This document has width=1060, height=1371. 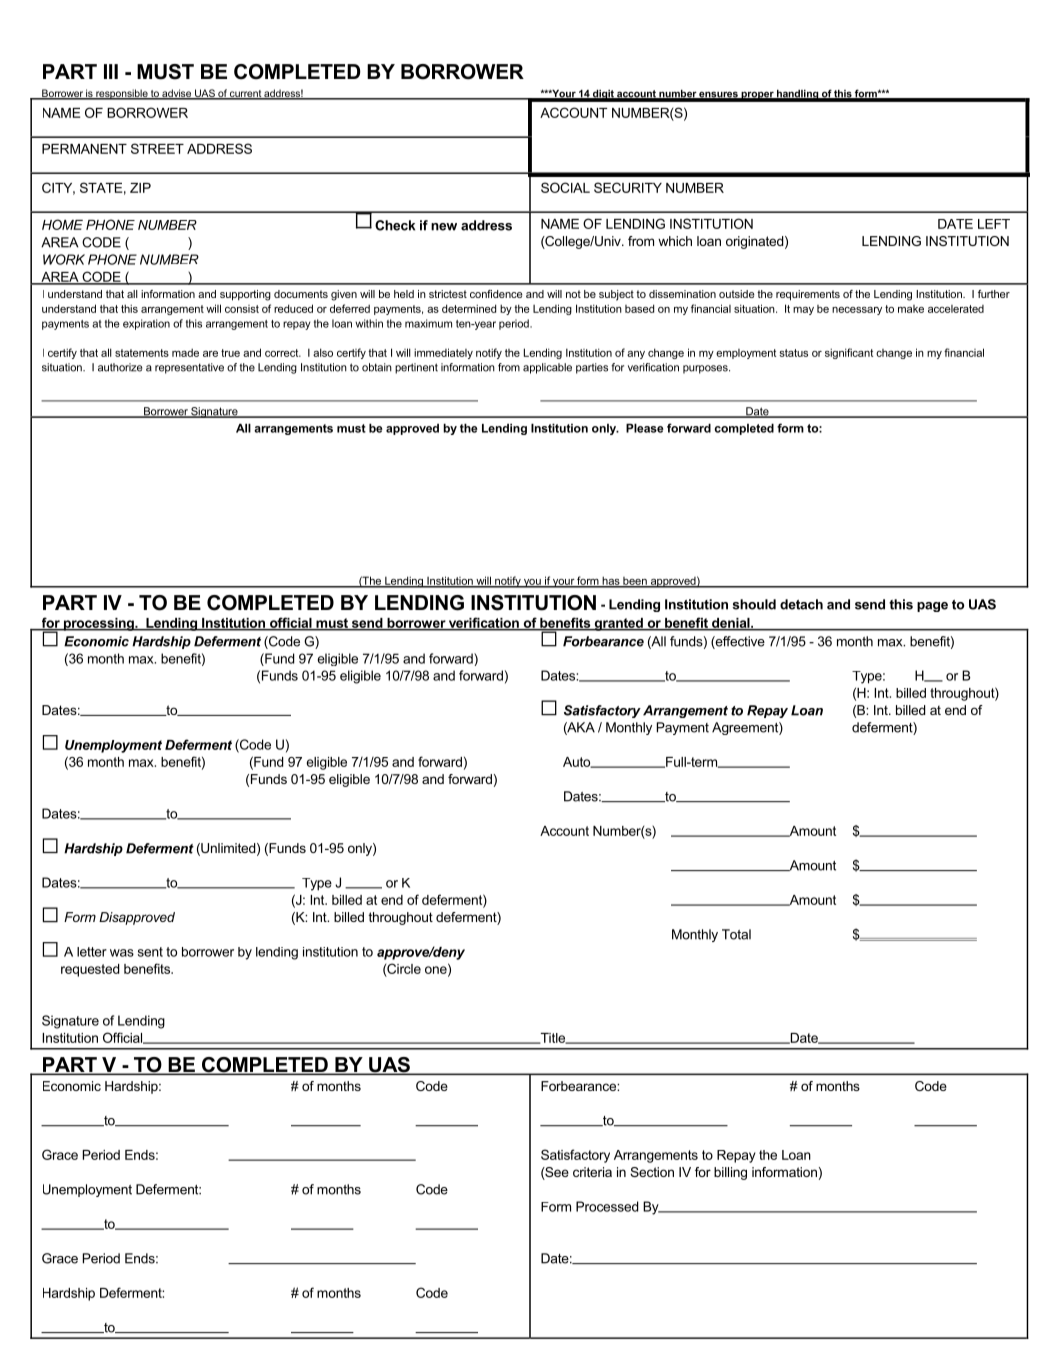 What do you see at coordinates (730, 1173) in the document?
I see `billing` at bounding box center [730, 1173].
